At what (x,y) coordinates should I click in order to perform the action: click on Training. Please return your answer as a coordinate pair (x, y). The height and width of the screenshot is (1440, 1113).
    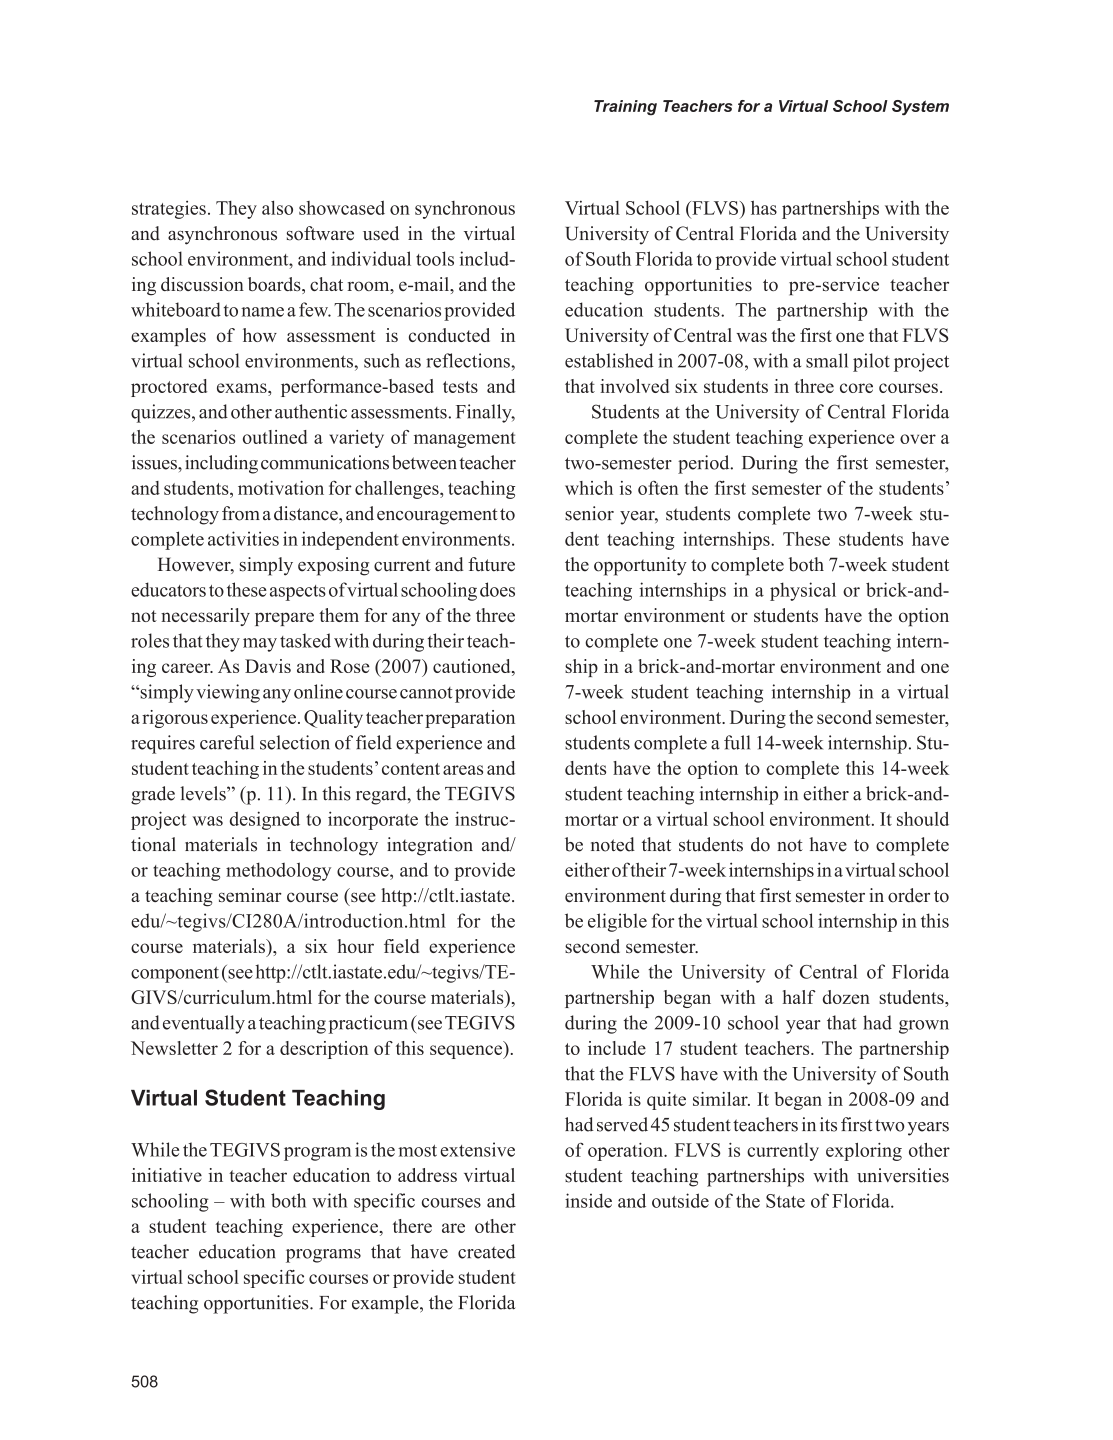
    Looking at the image, I should click on (625, 108).
